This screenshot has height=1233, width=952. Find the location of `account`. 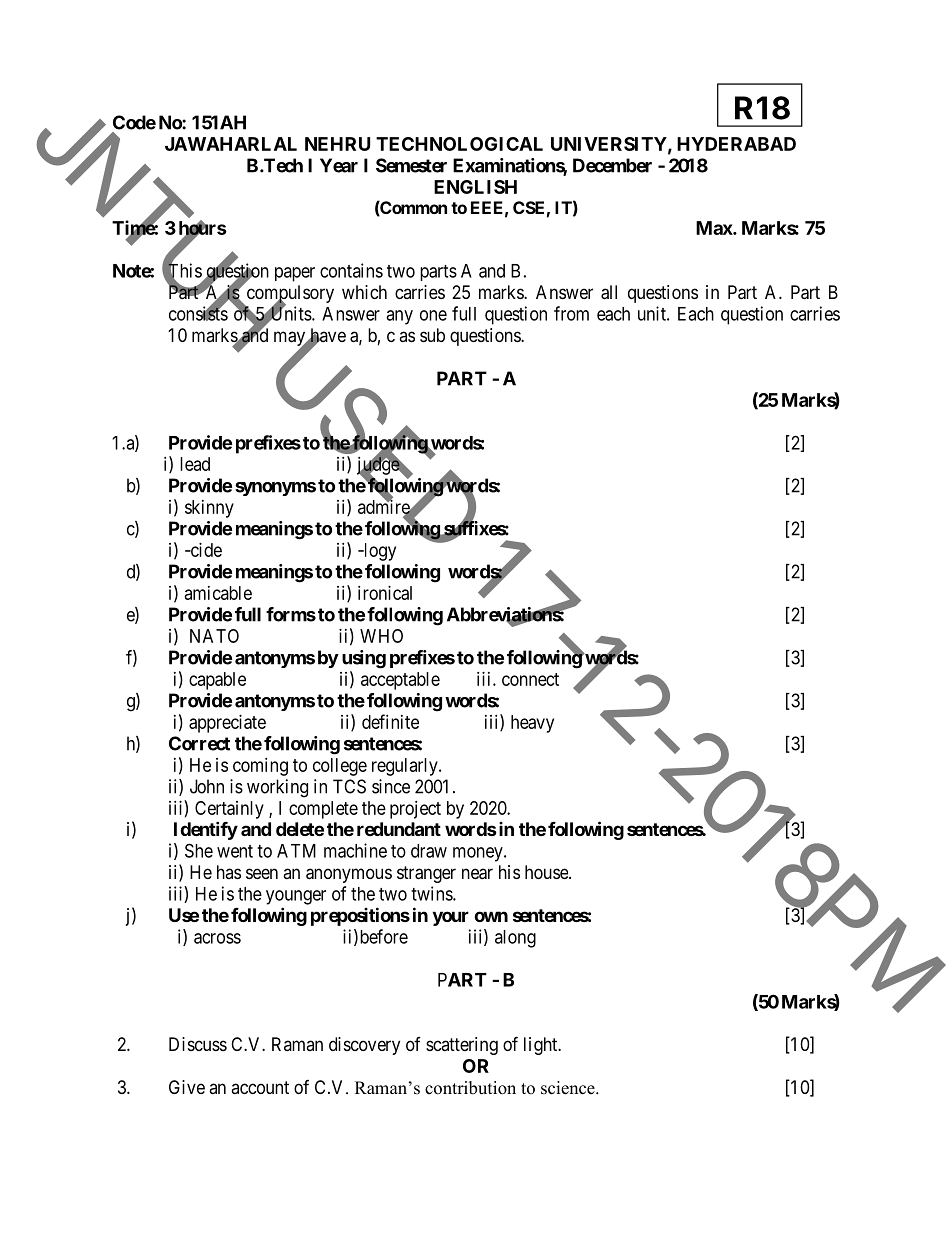

account is located at coordinates (260, 1087).
